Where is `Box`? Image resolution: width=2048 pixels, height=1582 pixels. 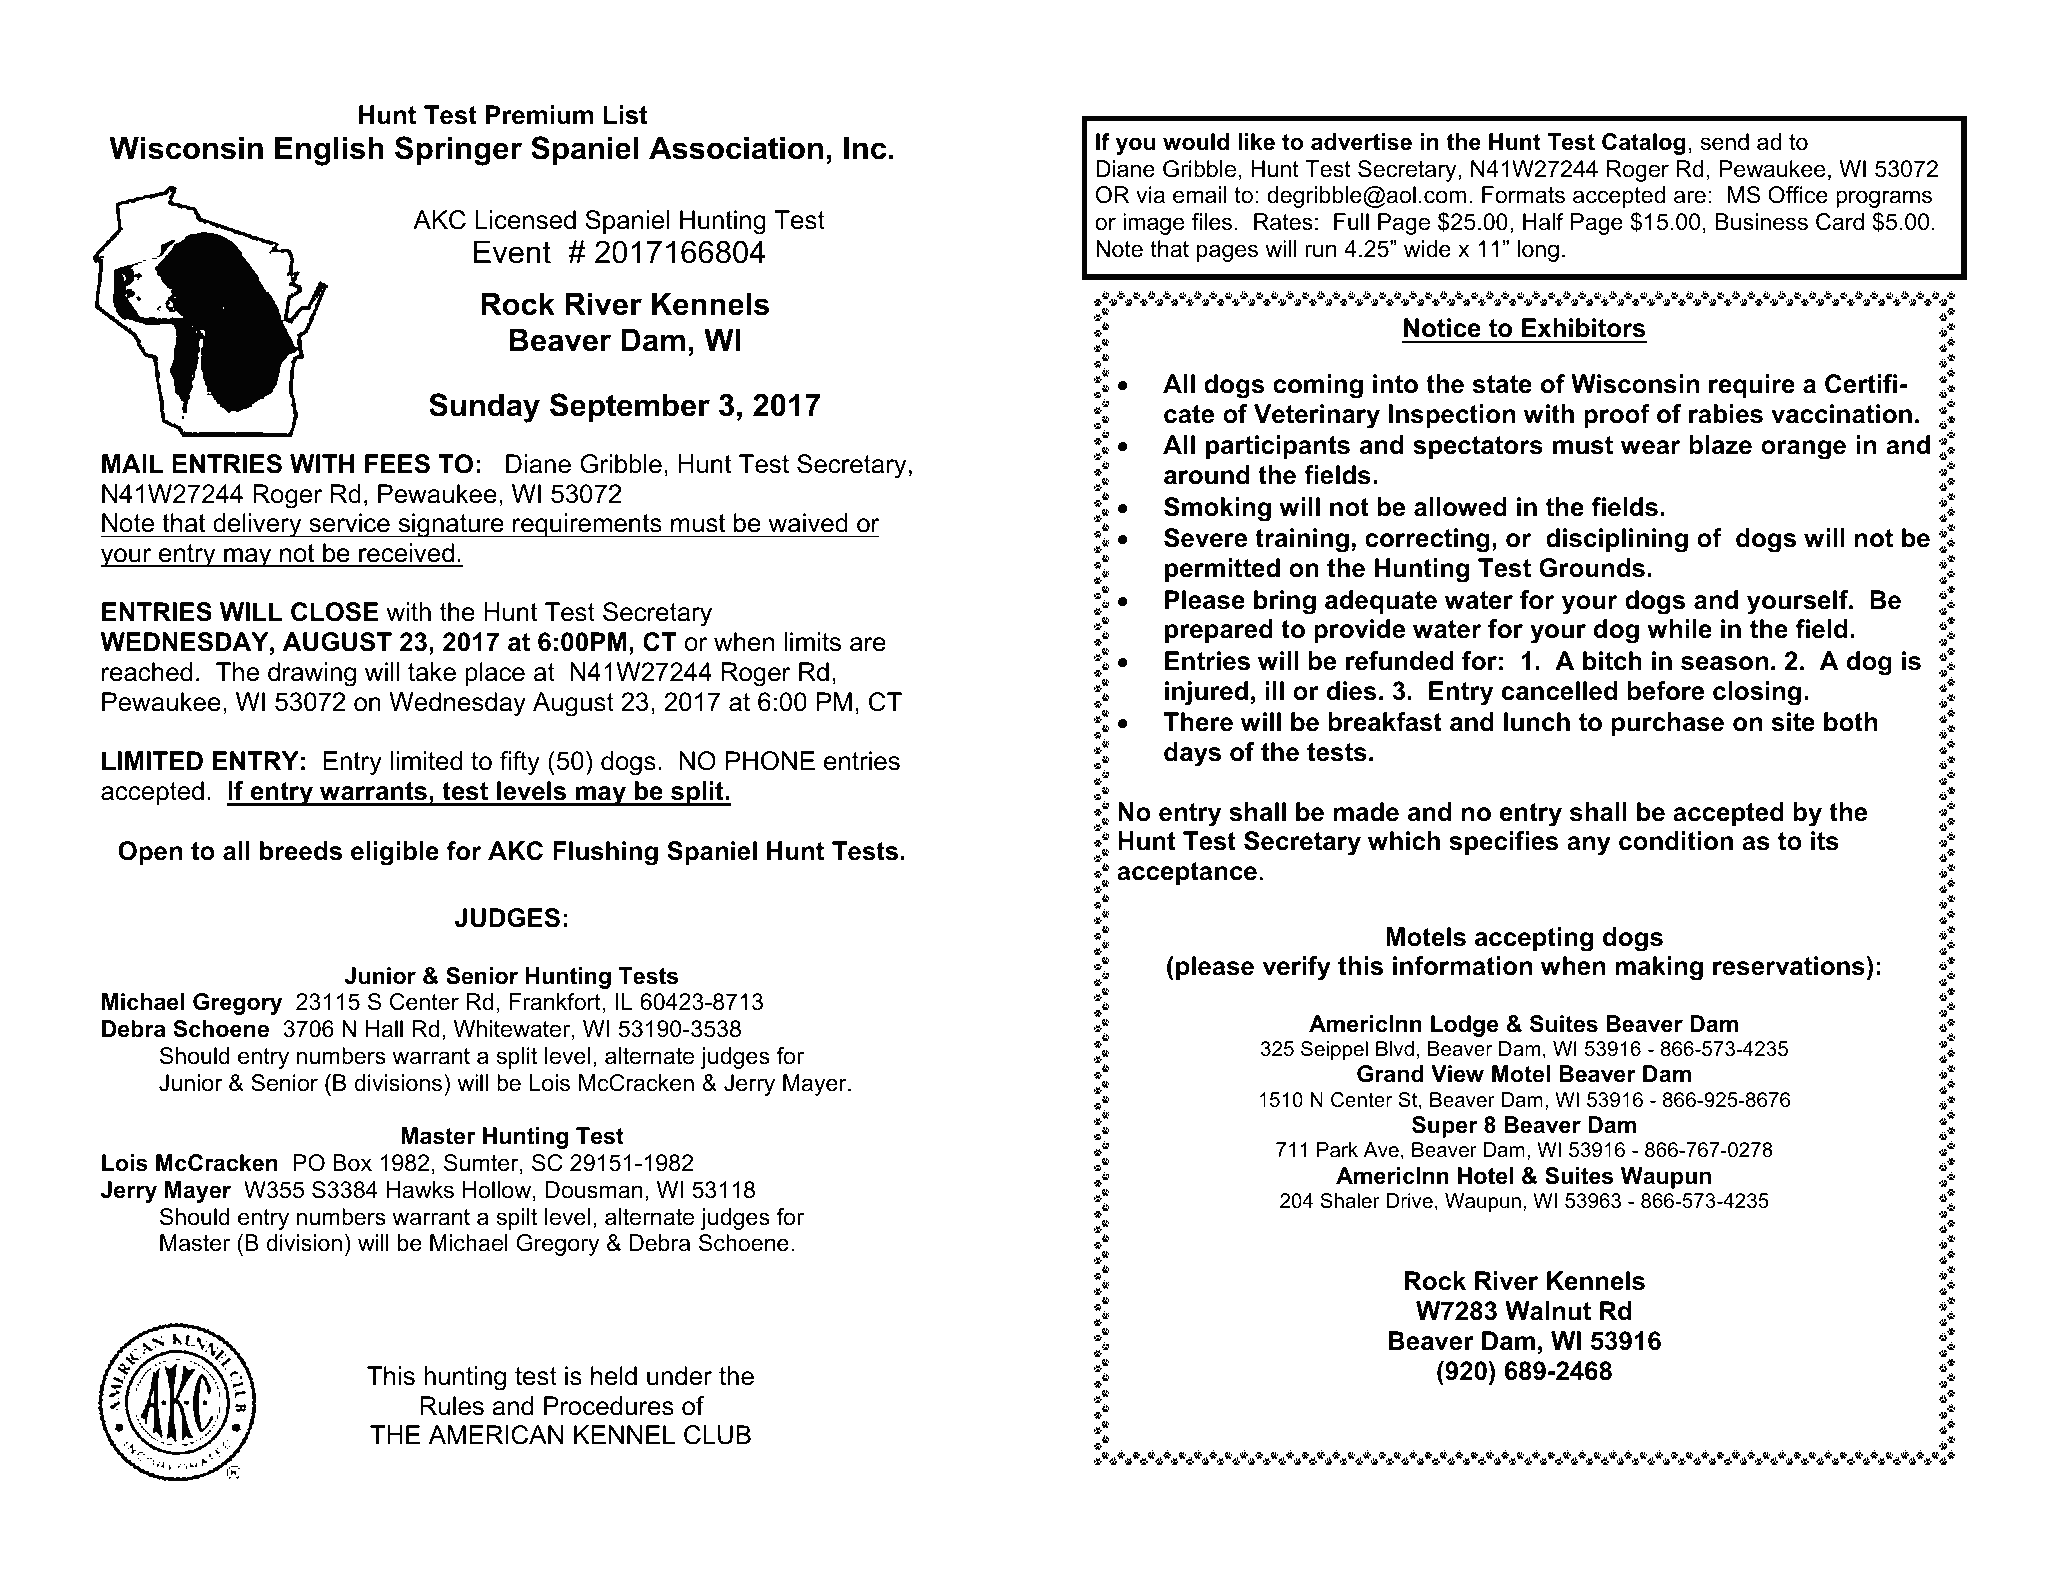
Box is located at coordinates (352, 1163).
